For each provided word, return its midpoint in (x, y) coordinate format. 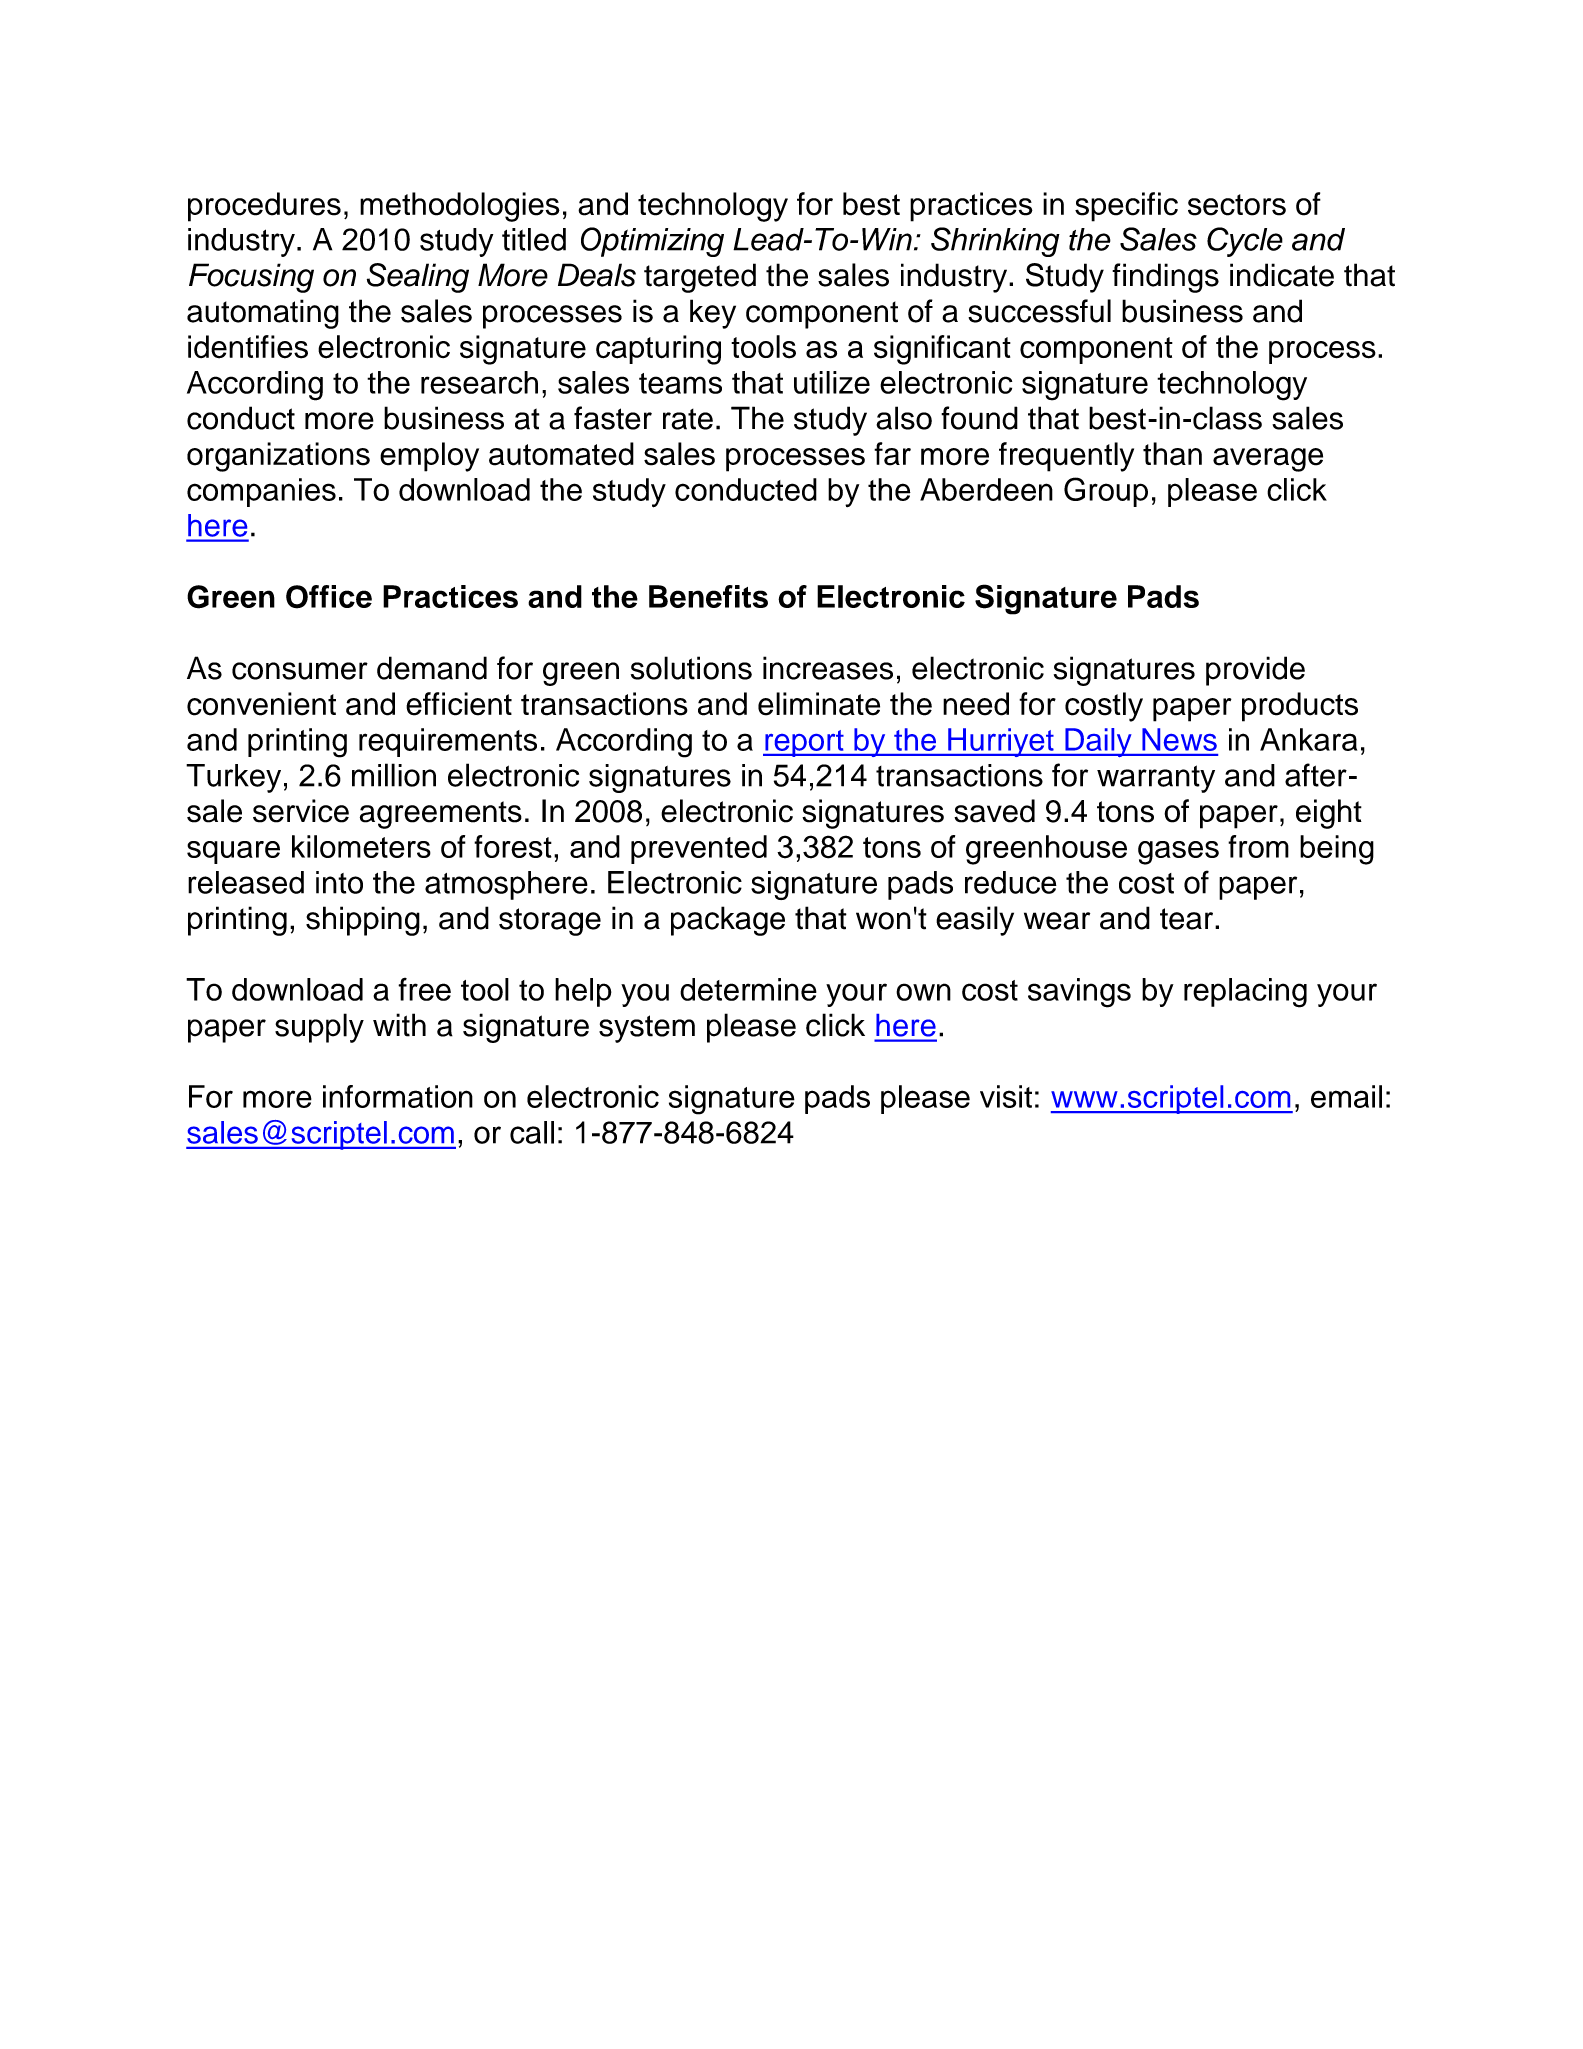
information (398, 1096)
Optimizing (652, 242)
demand (432, 668)
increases (828, 668)
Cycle (1245, 242)
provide (1255, 671)
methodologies (460, 207)
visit (1006, 1096)
